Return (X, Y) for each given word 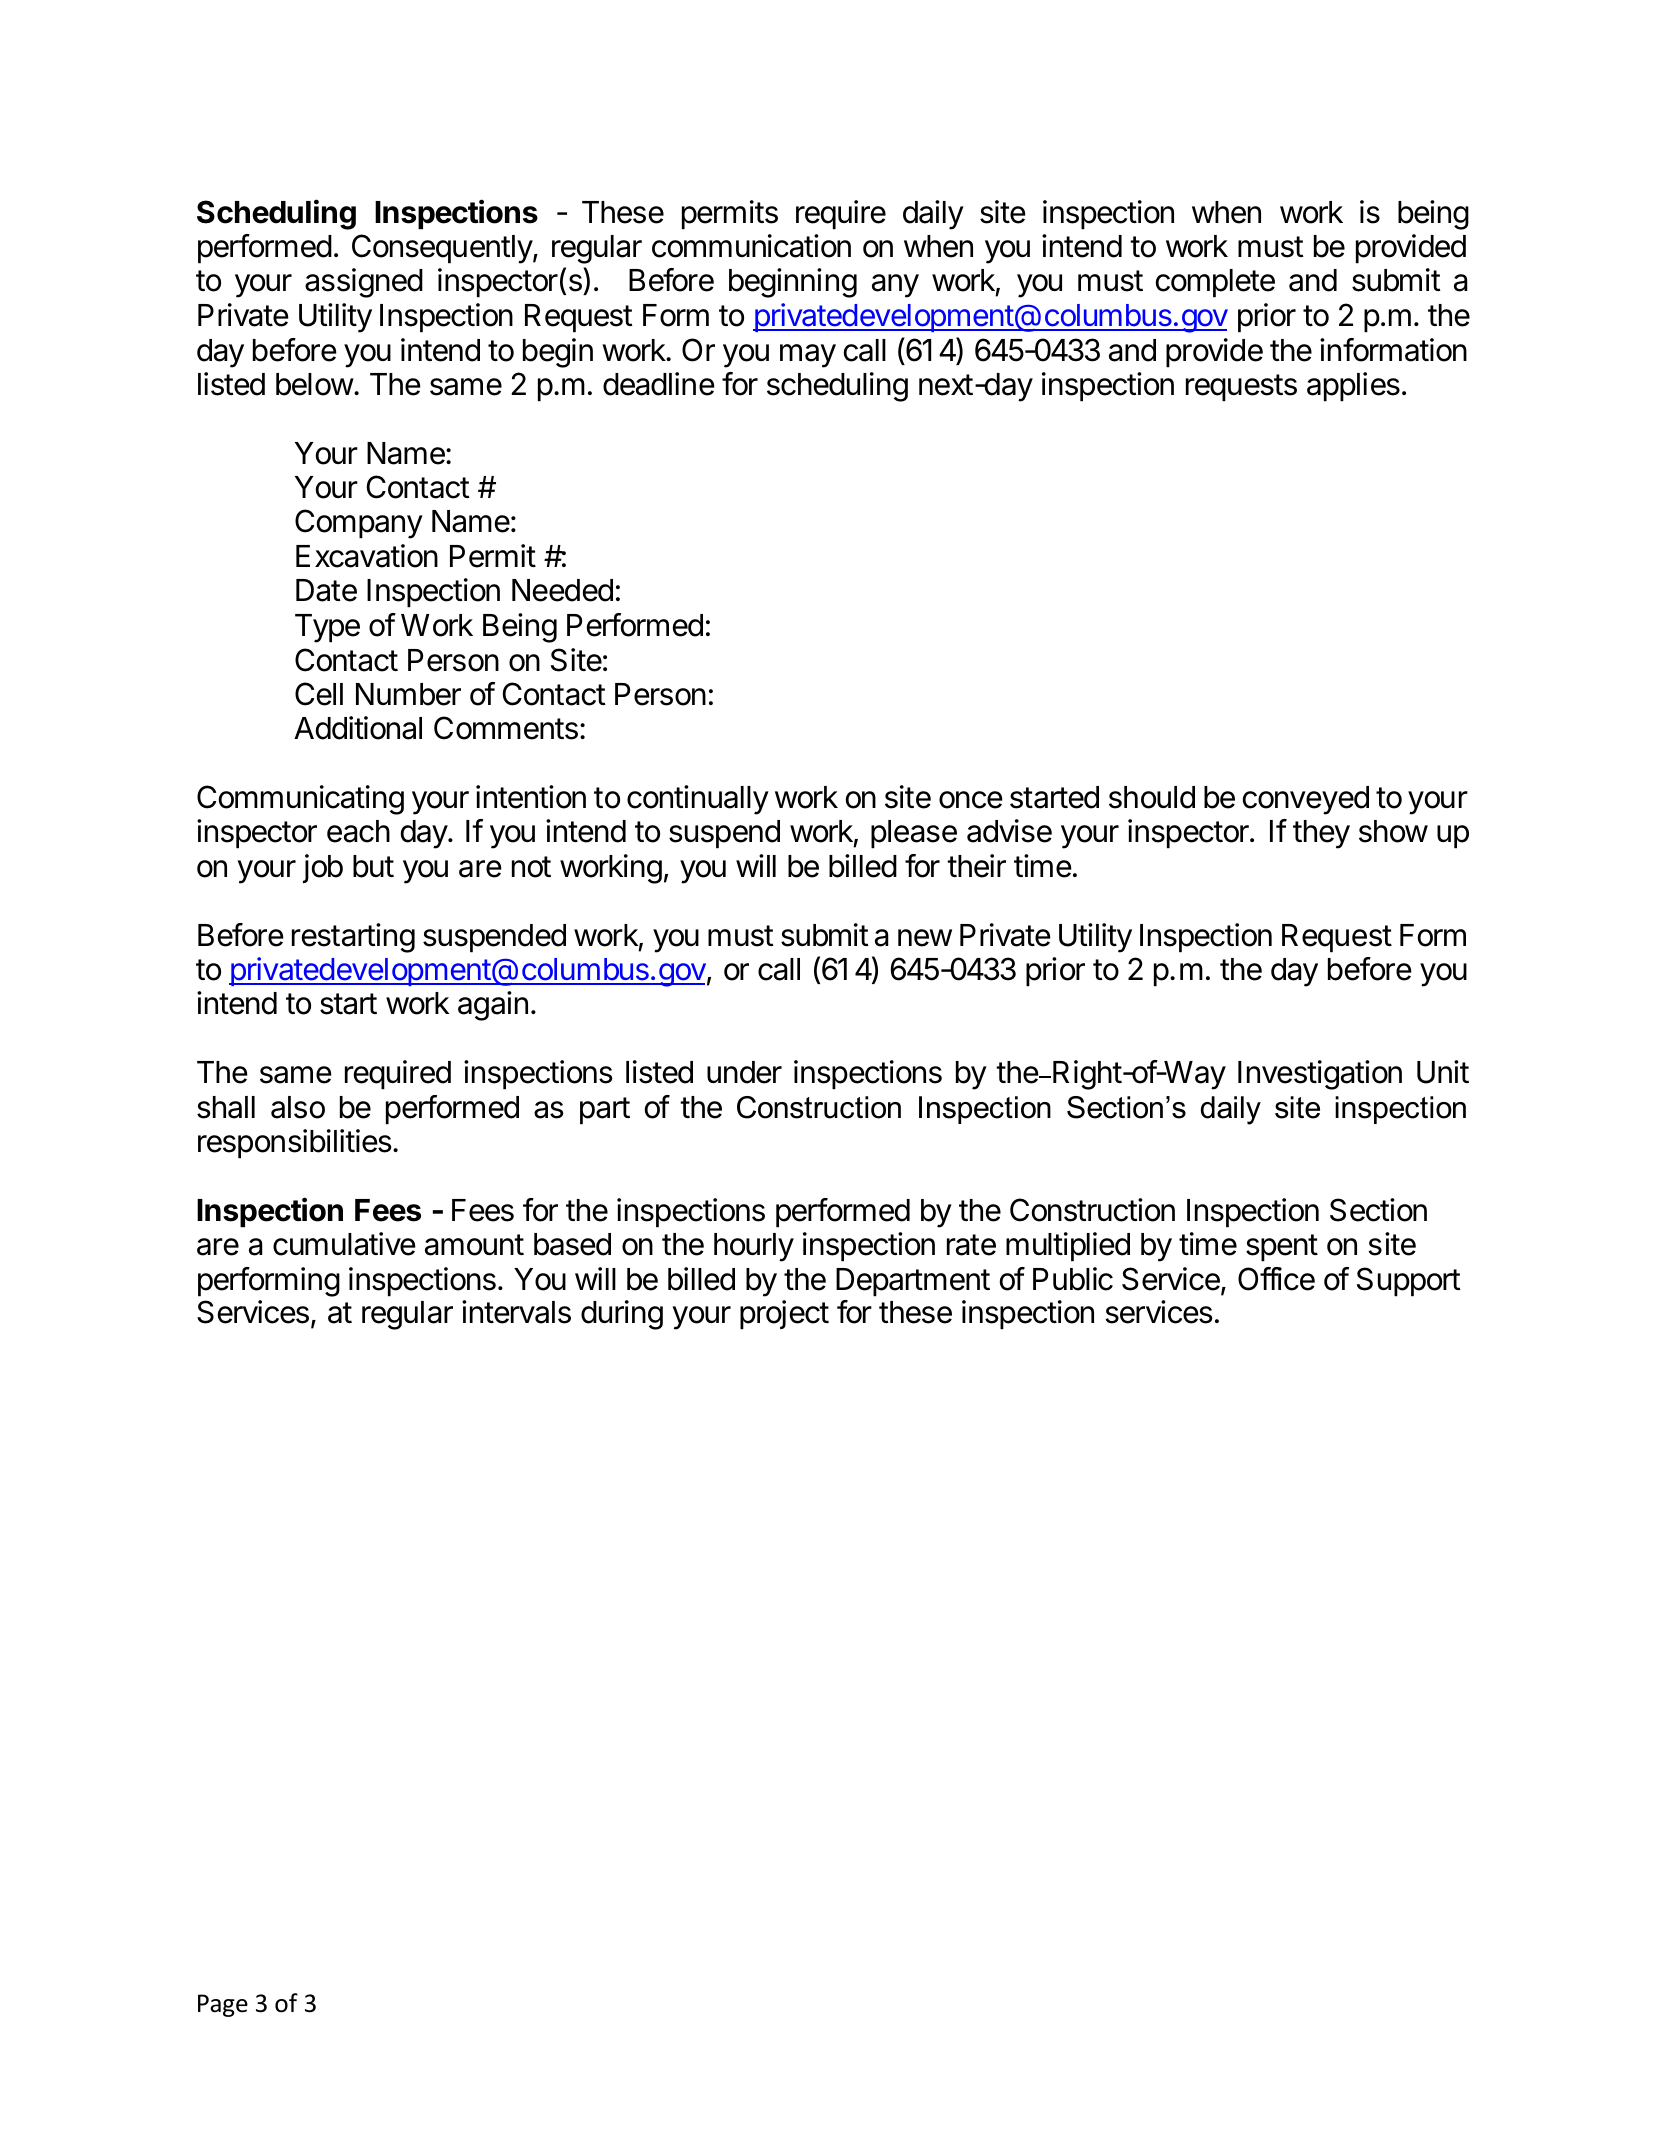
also (298, 1107)
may (808, 356)
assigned (364, 283)
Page (223, 2005)
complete (1215, 283)
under (744, 1072)
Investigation (1320, 1075)
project (784, 1315)
